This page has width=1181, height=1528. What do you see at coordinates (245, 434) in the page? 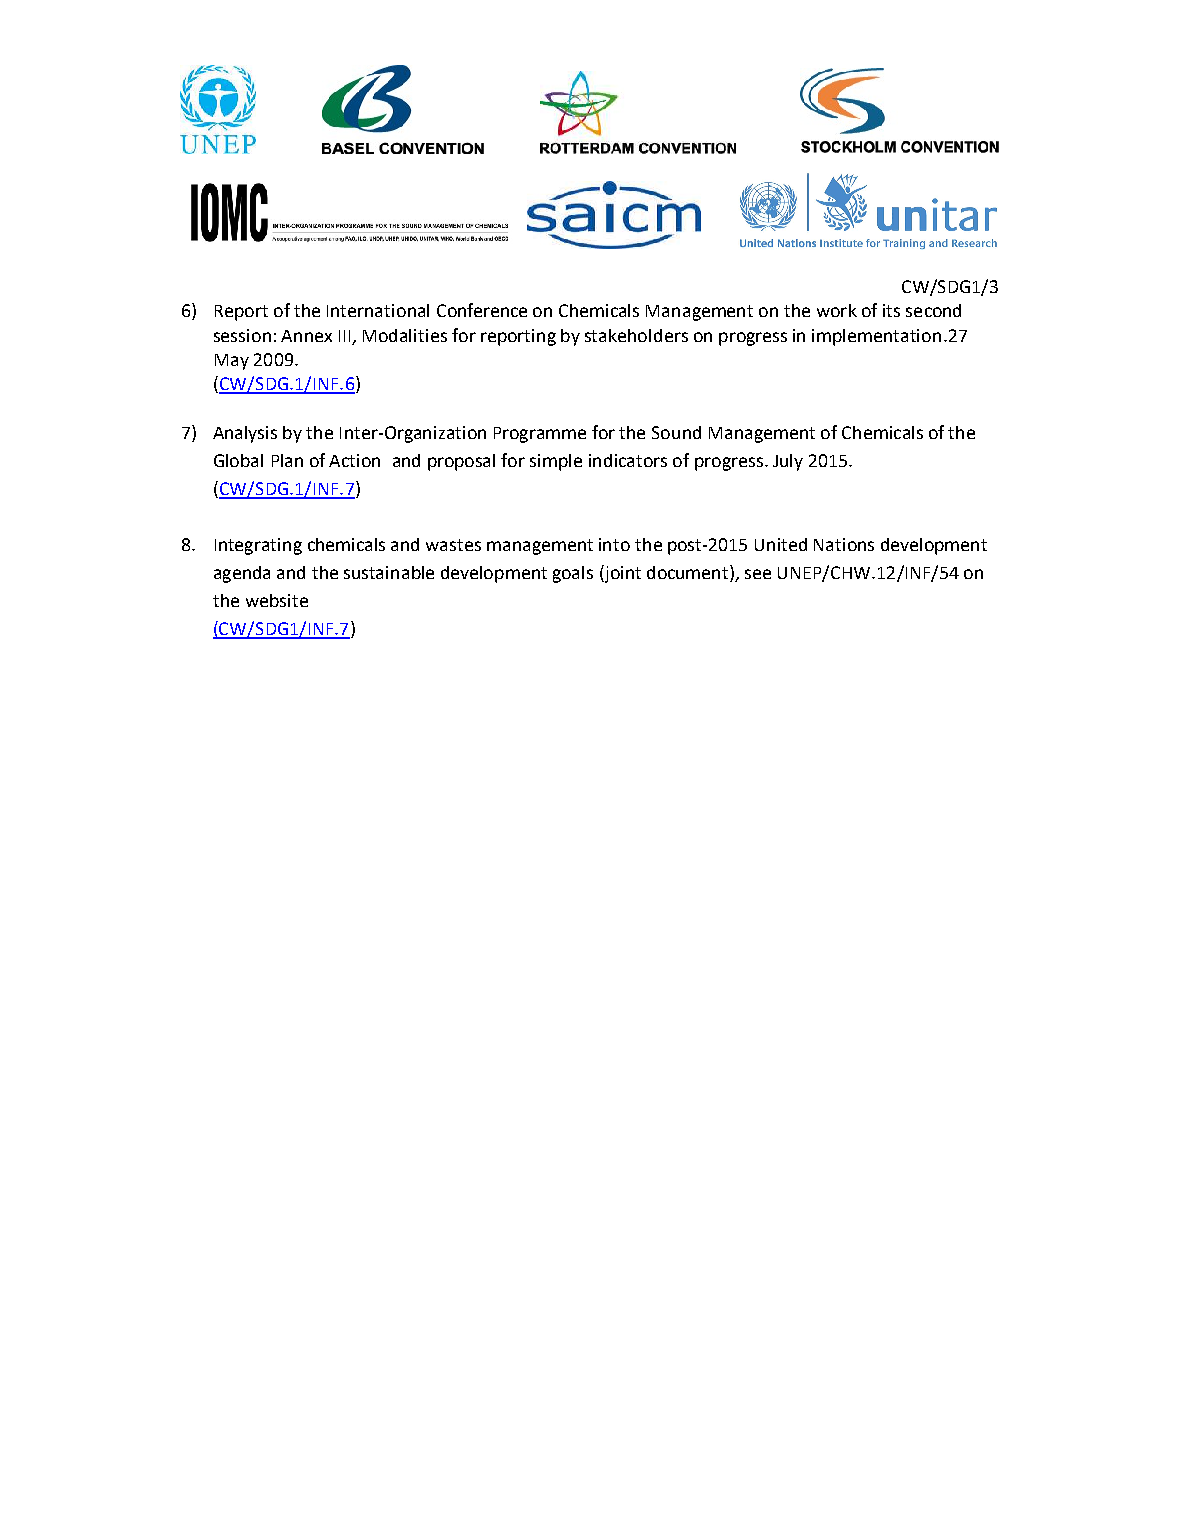
I see `Analysis` at bounding box center [245, 434].
